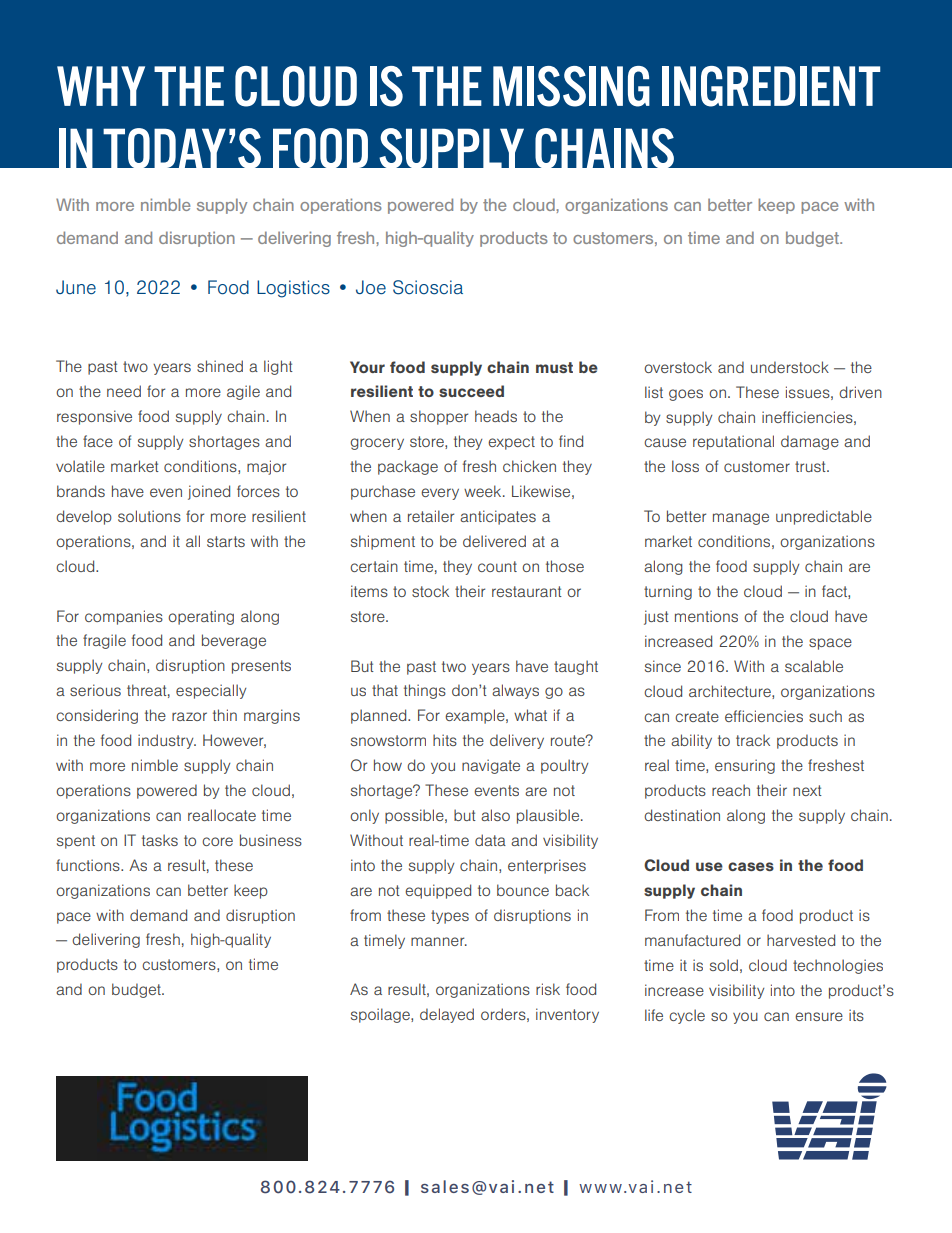 The image size is (952, 1233). What do you see at coordinates (447, 1015) in the screenshot?
I see `delayed` at bounding box center [447, 1015].
